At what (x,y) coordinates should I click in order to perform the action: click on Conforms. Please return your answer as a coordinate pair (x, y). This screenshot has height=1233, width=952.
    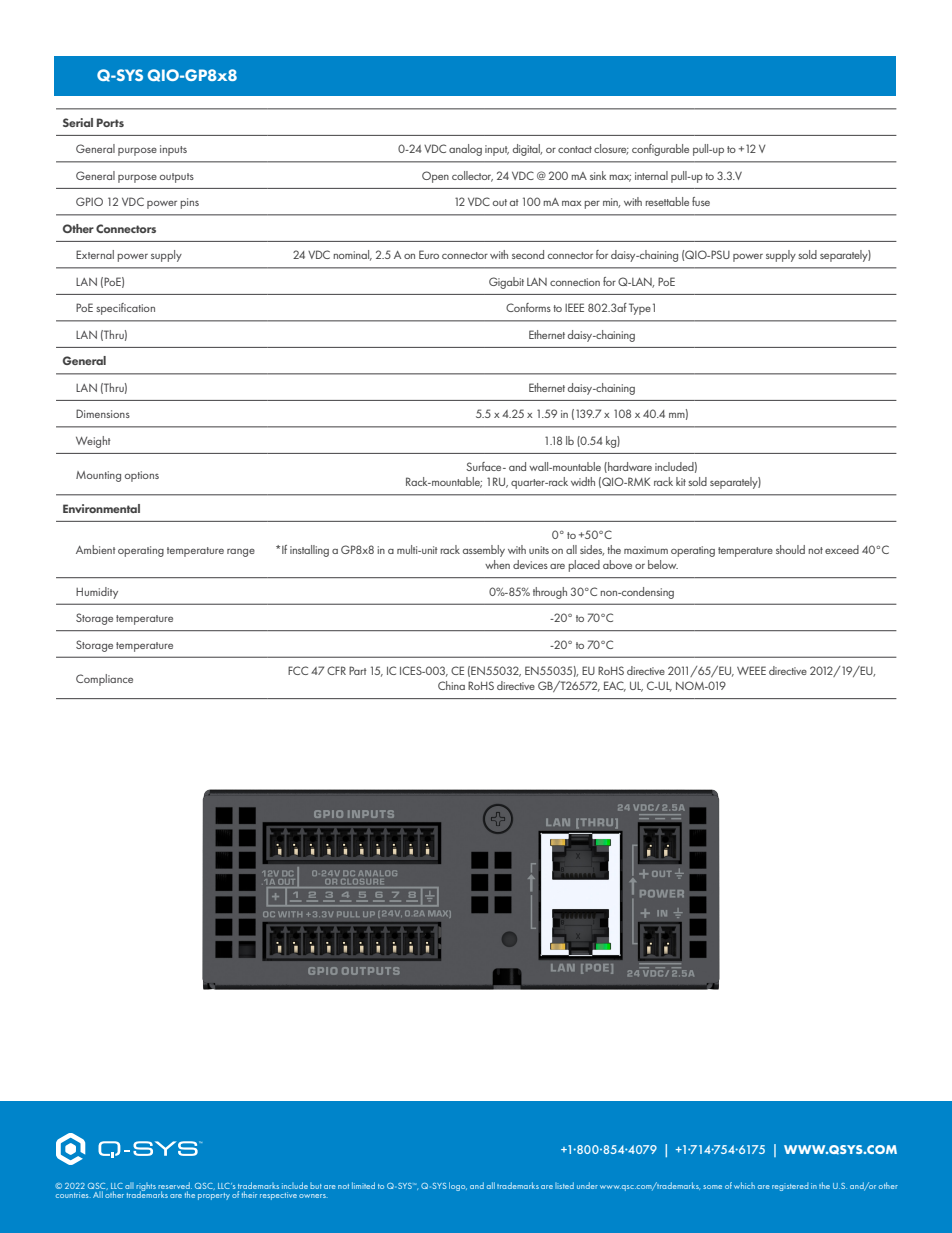
    Looking at the image, I should click on (528, 307).
